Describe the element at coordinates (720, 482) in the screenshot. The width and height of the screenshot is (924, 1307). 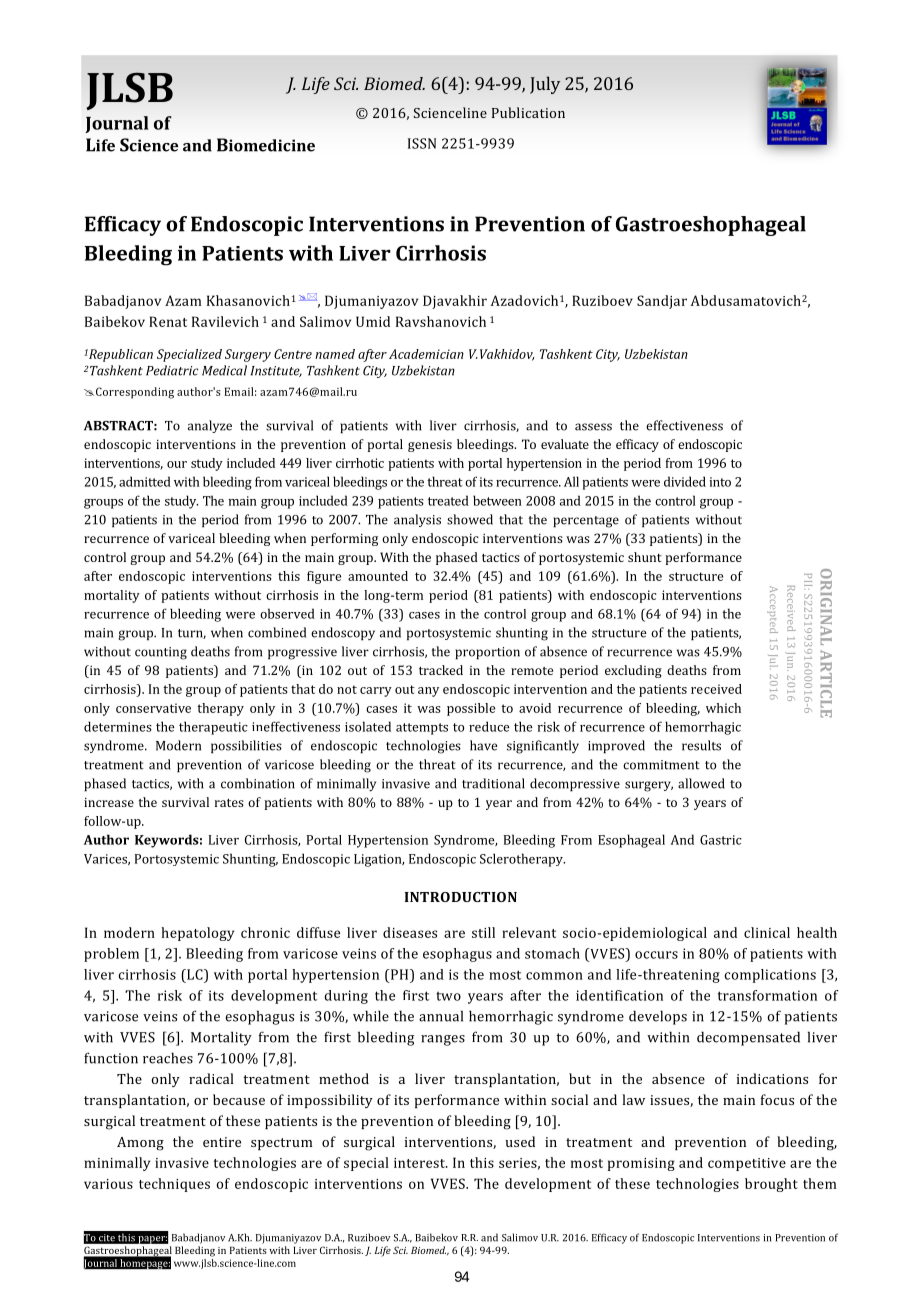
I see `into` at that location.
